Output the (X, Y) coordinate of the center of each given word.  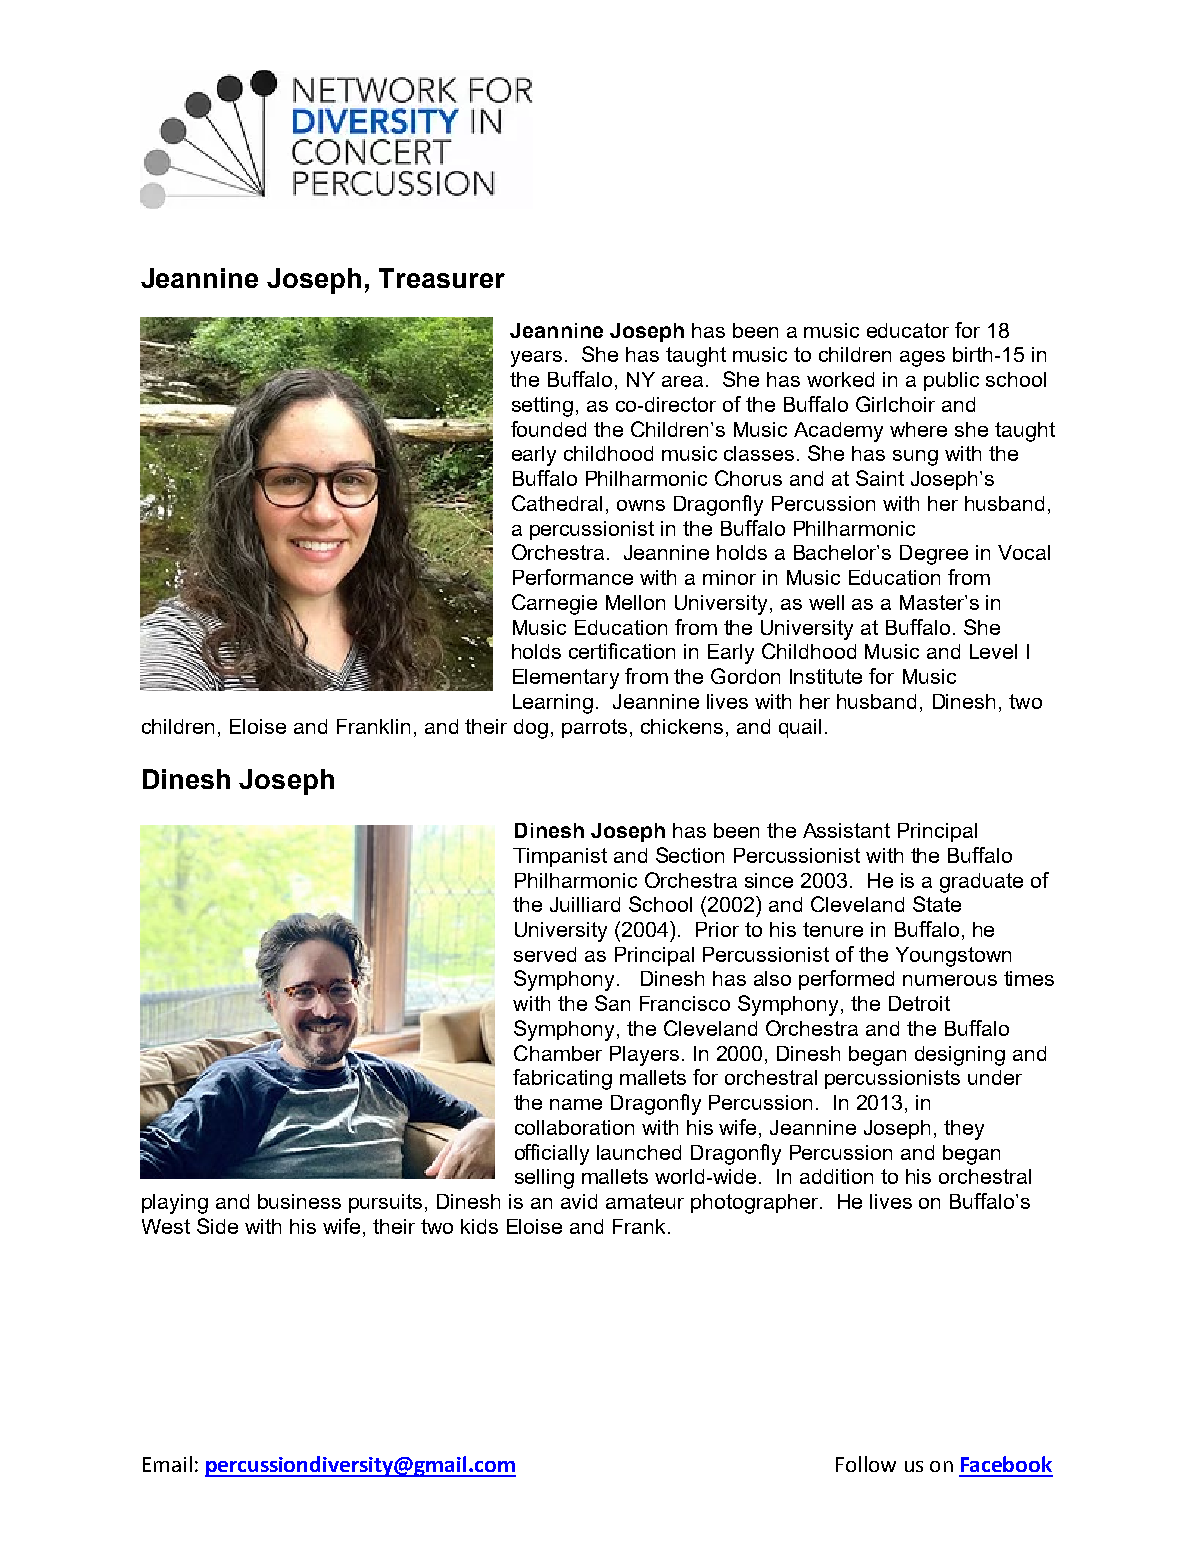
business (299, 1201)
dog (531, 729)
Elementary (566, 679)
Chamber (558, 1053)
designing (960, 1056)
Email (167, 1464)
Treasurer (442, 278)
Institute (826, 676)
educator (908, 330)
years (536, 359)
